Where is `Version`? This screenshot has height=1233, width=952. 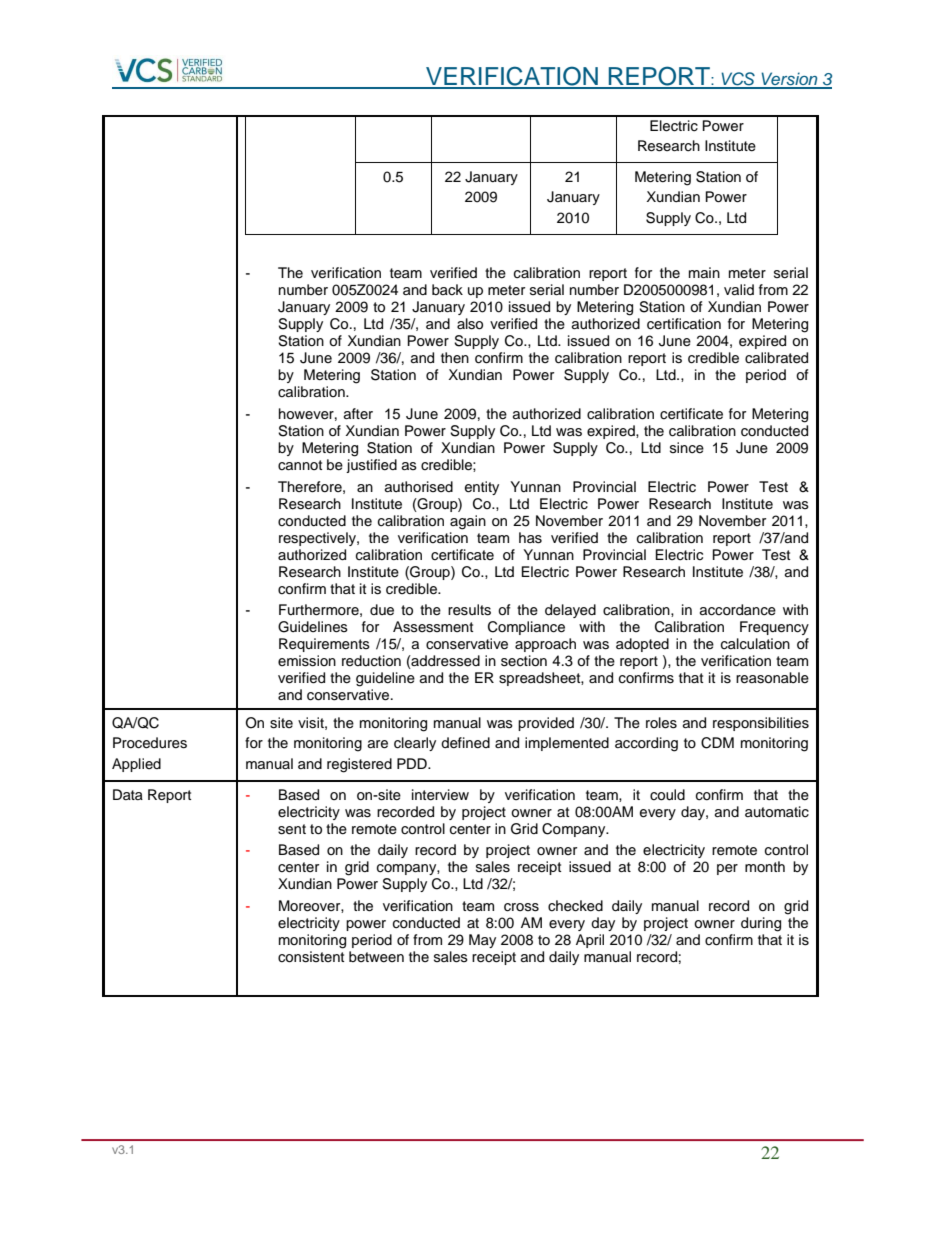
Version is located at coordinates (789, 80).
